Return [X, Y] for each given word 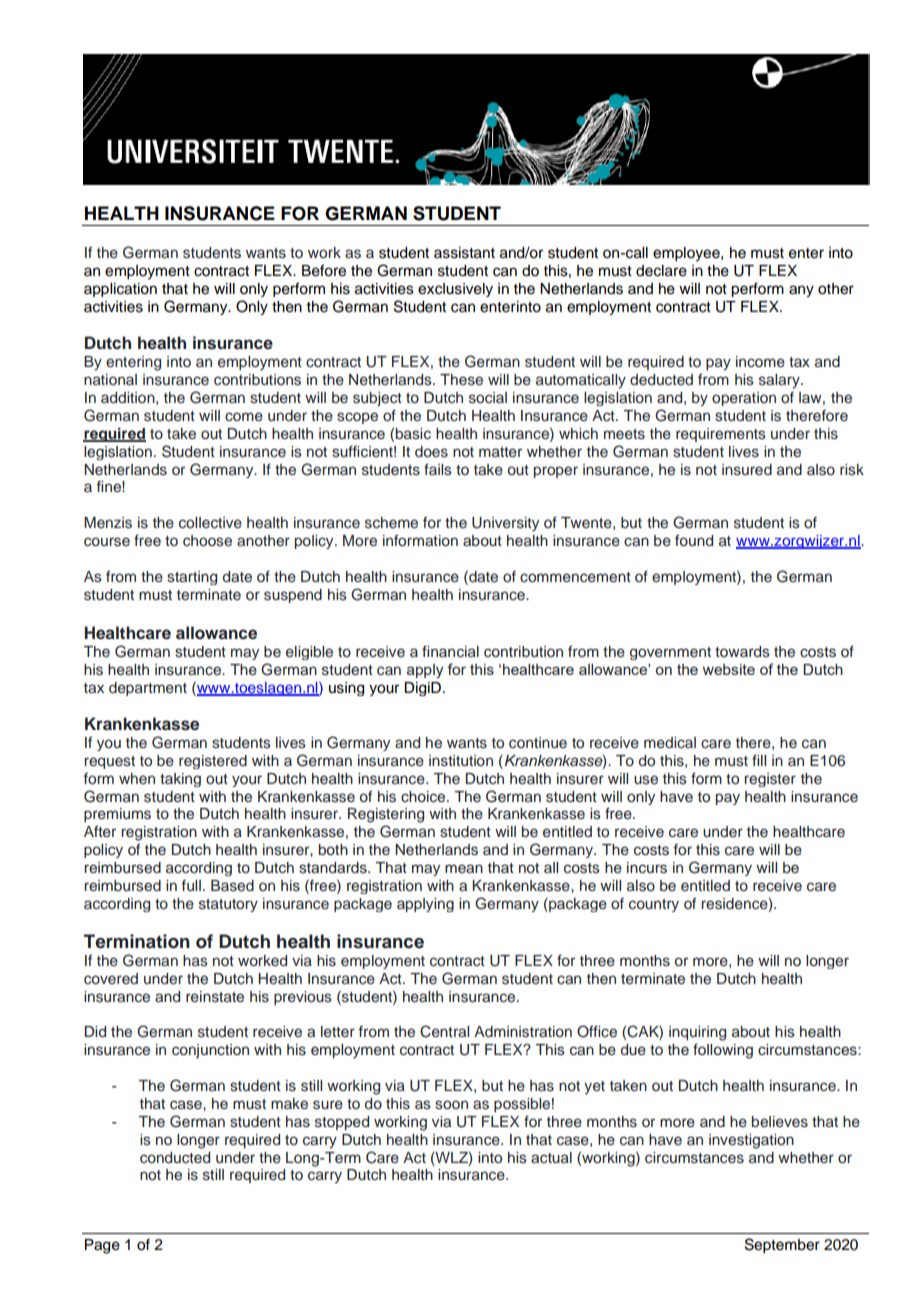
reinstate [215, 997]
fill [759, 760]
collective [210, 523]
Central [444, 1031]
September [782, 1246]
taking [180, 780]
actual [551, 1158]
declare [661, 271]
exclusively [455, 290]
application [120, 290]
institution [461, 761]
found [694, 540]
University [505, 524]
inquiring [697, 1033]
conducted [175, 1158]
